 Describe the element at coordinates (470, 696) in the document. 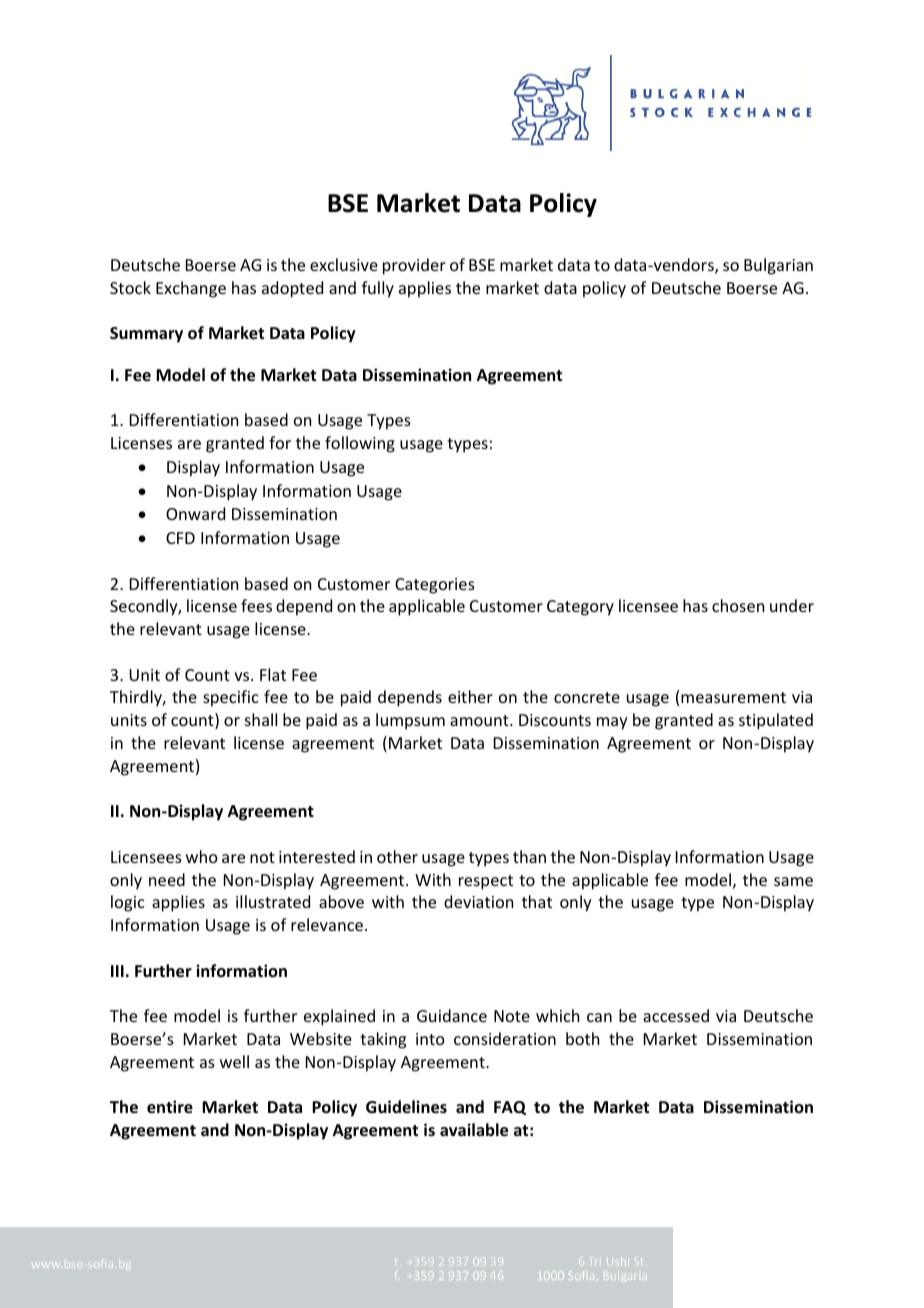

I see `either` at that location.
